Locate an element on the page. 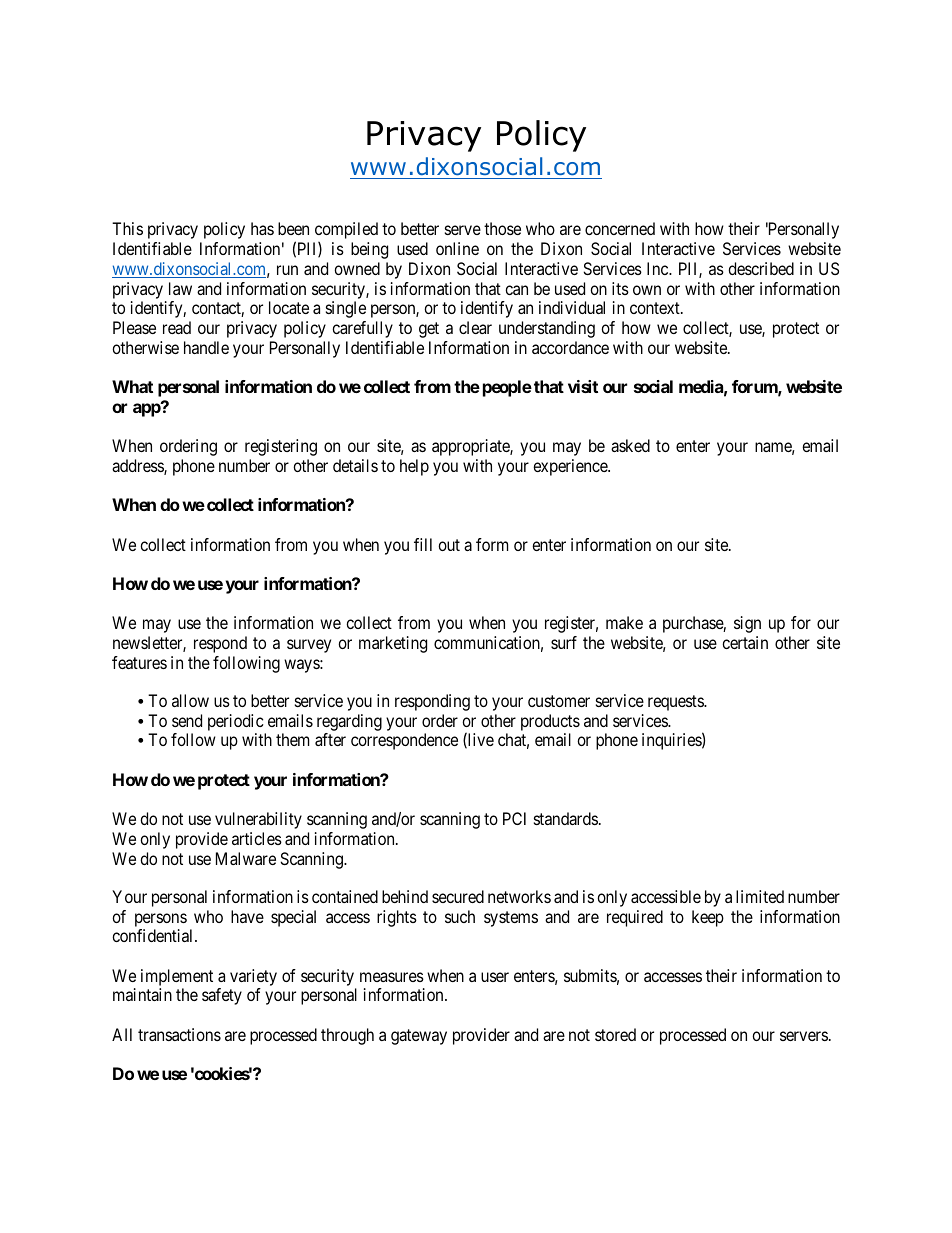 This page has height=1233, width=952. certain is located at coordinates (745, 642).
